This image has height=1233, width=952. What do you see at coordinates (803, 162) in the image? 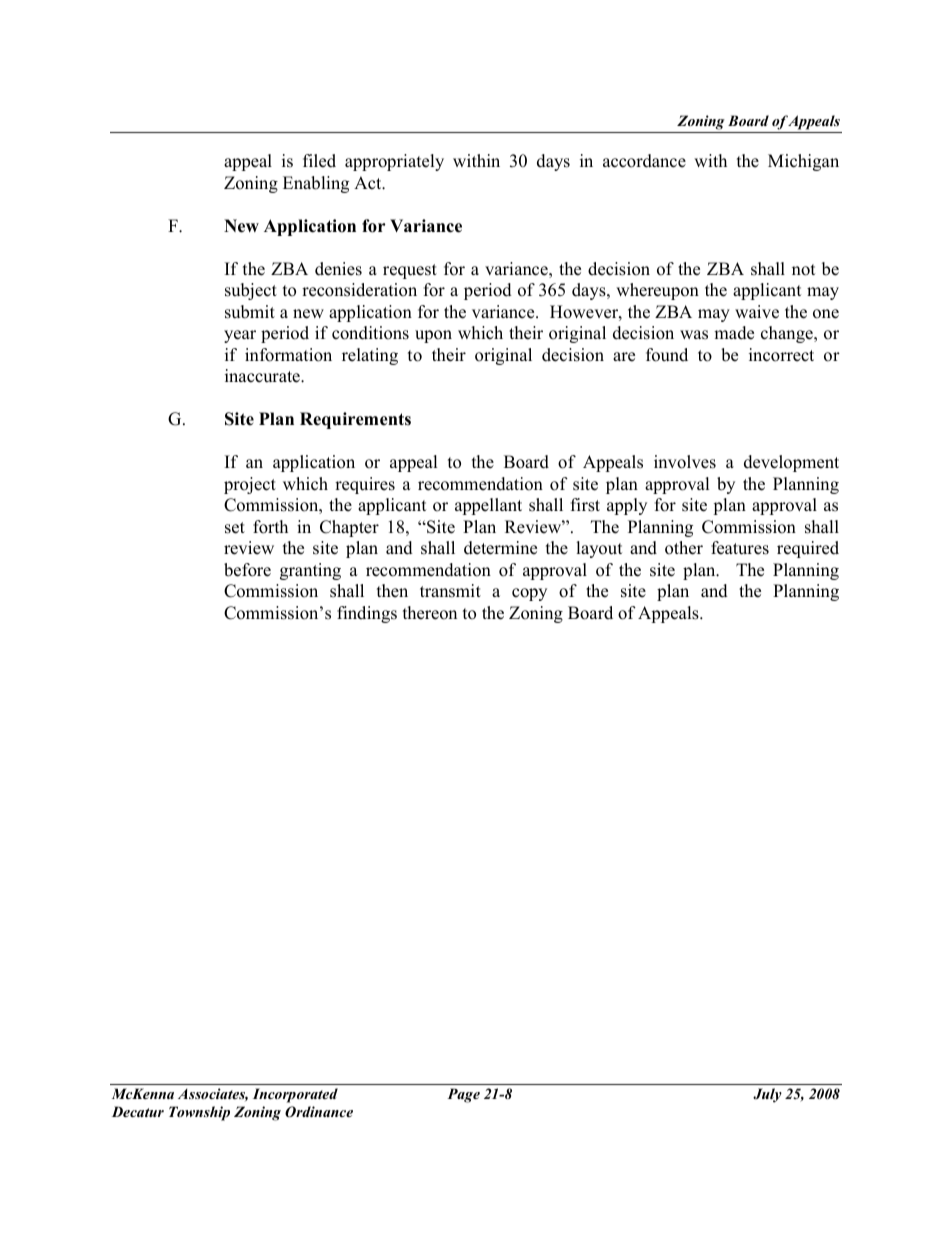
I see `Michigan` at bounding box center [803, 162].
